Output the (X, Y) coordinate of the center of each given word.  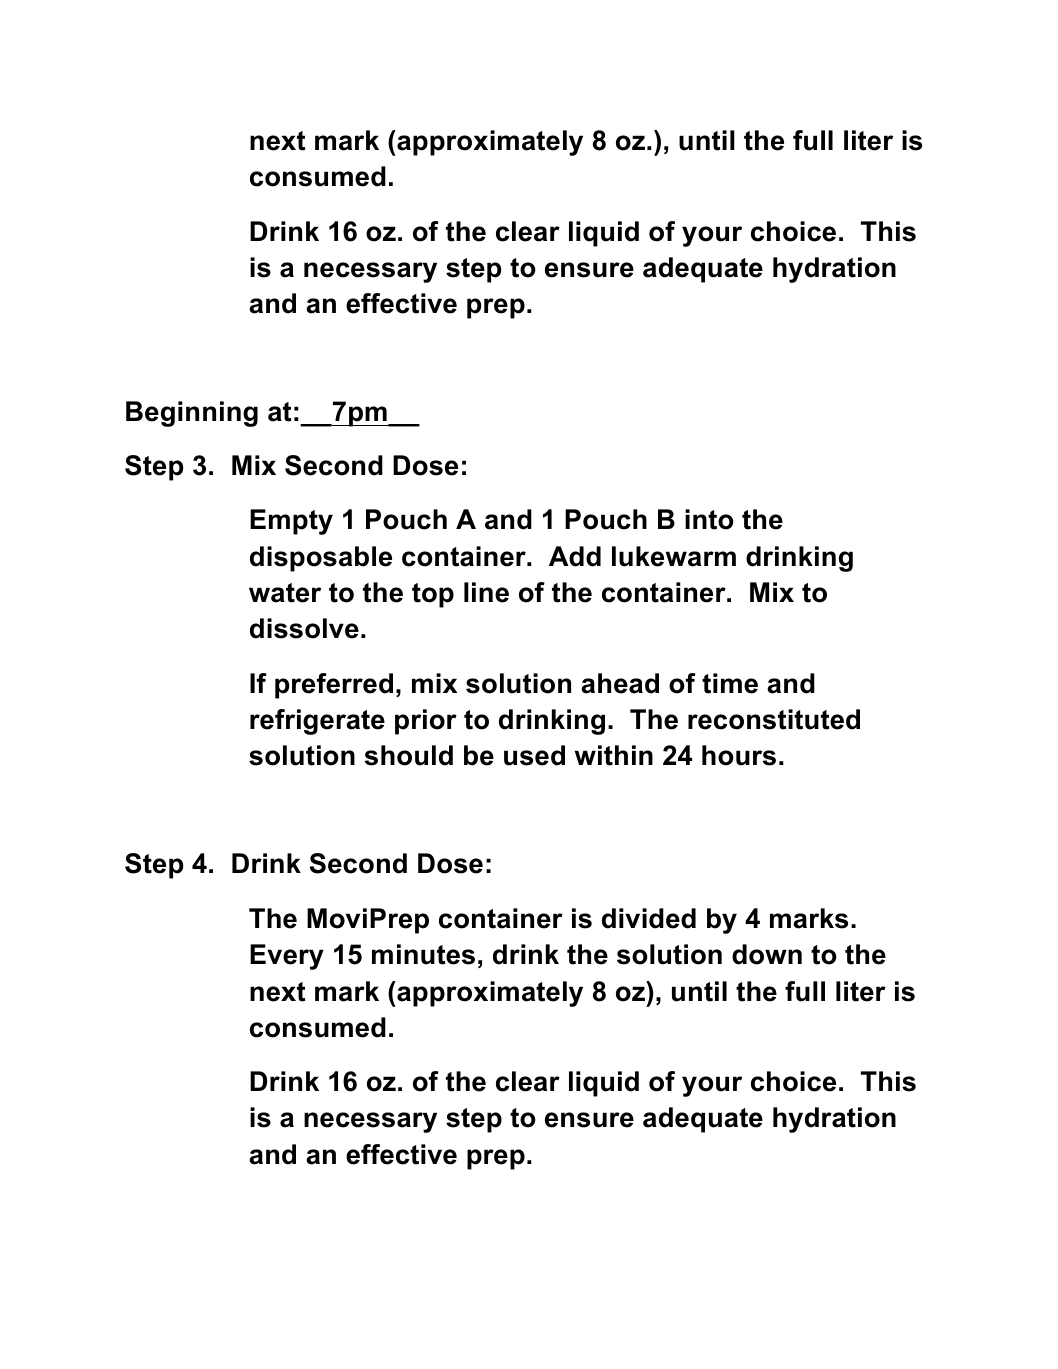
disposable (321, 559)
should (409, 755)
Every (287, 957)
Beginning (192, 414)
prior (426, 722)
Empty (291, 522)
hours (739, 755)
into (709, 519)
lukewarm (674, 556)
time (730, 683)
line (486, 592)
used (534, 755)
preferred (334, 686)
